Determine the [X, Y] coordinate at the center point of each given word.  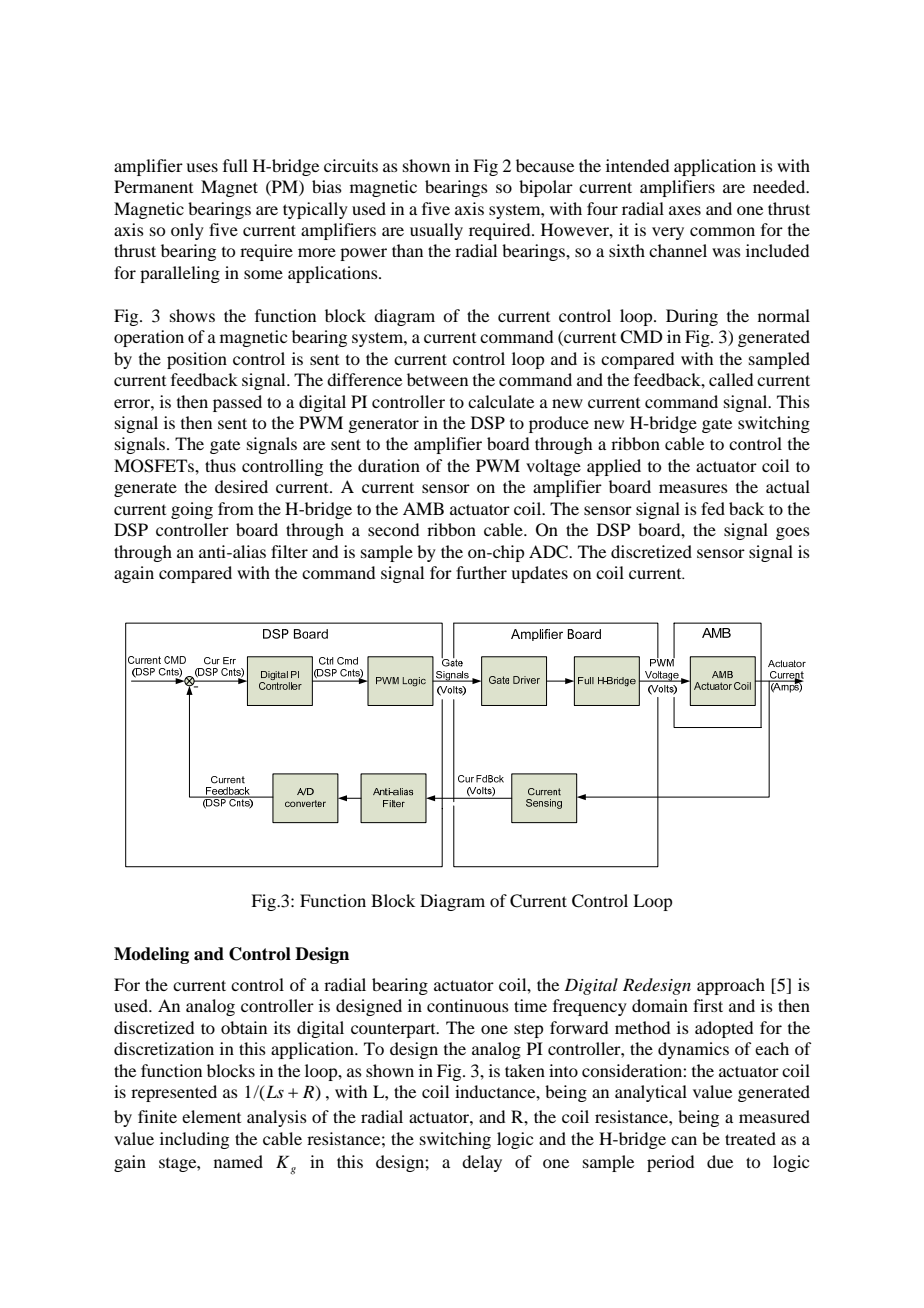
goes [793, 533]
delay [482, 1163]
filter [289, 551]
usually [436, 231]
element [211, 1116]
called [731, 379]
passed [237, 403]
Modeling [151, 955]
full [235, 165]
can [684, 1140]
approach [731, 986]
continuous [468, 1005]
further [481, 572]
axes [685, 210]
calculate [501, 401]
